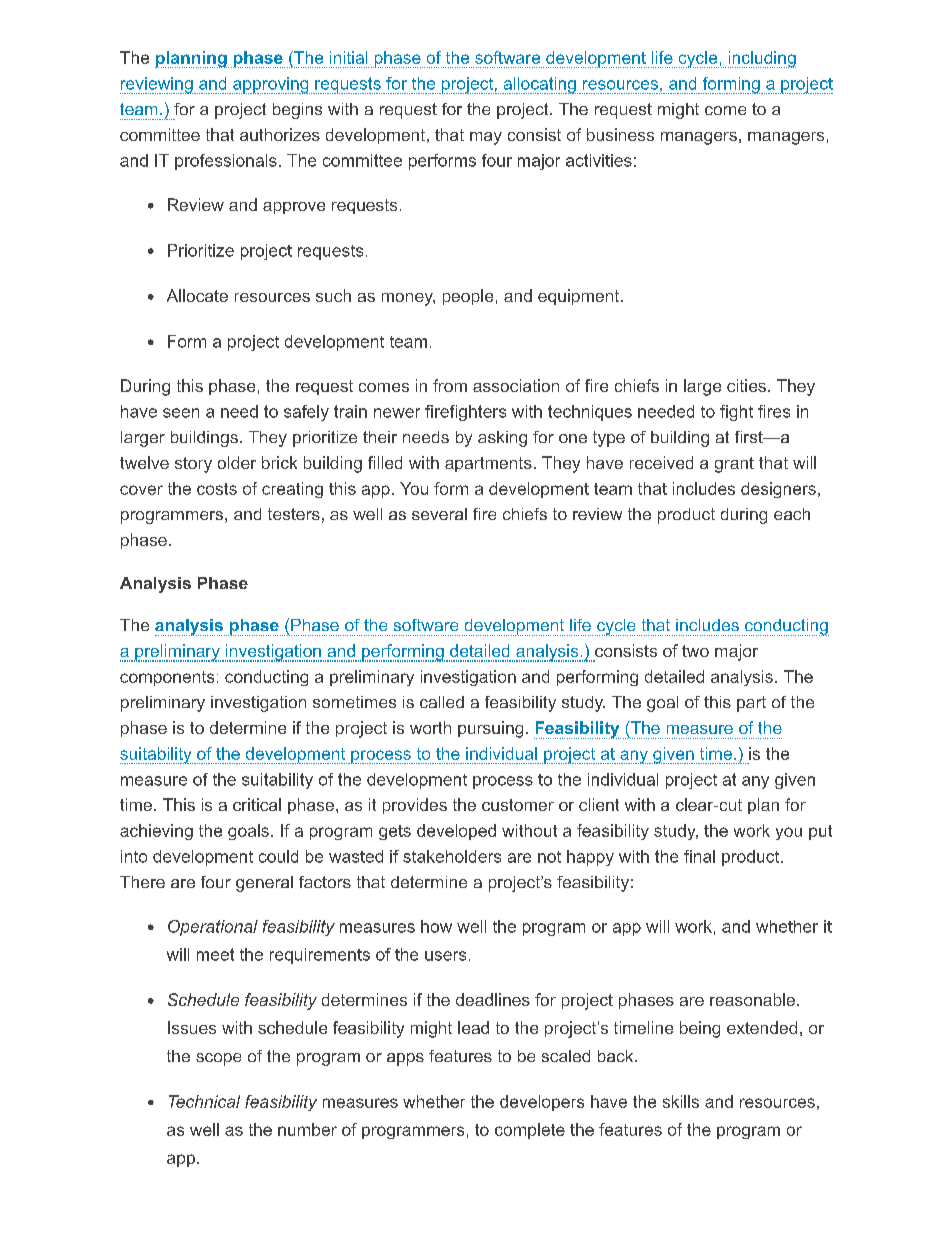  Describe the element at coordinates (542, 1103) in the screenshot. I see `developers` at that location.
